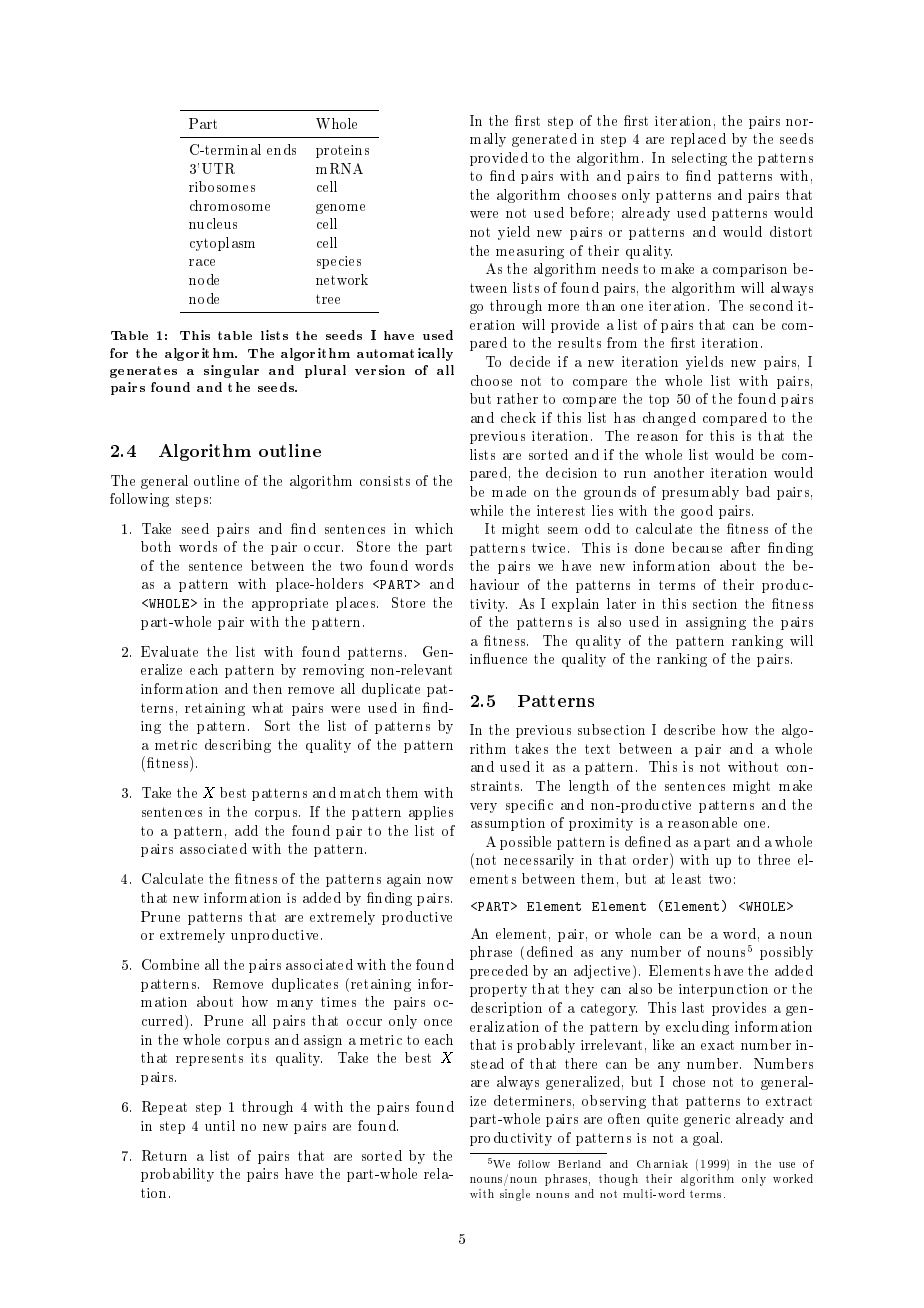  I want to click on removing, so click(333, 671).
